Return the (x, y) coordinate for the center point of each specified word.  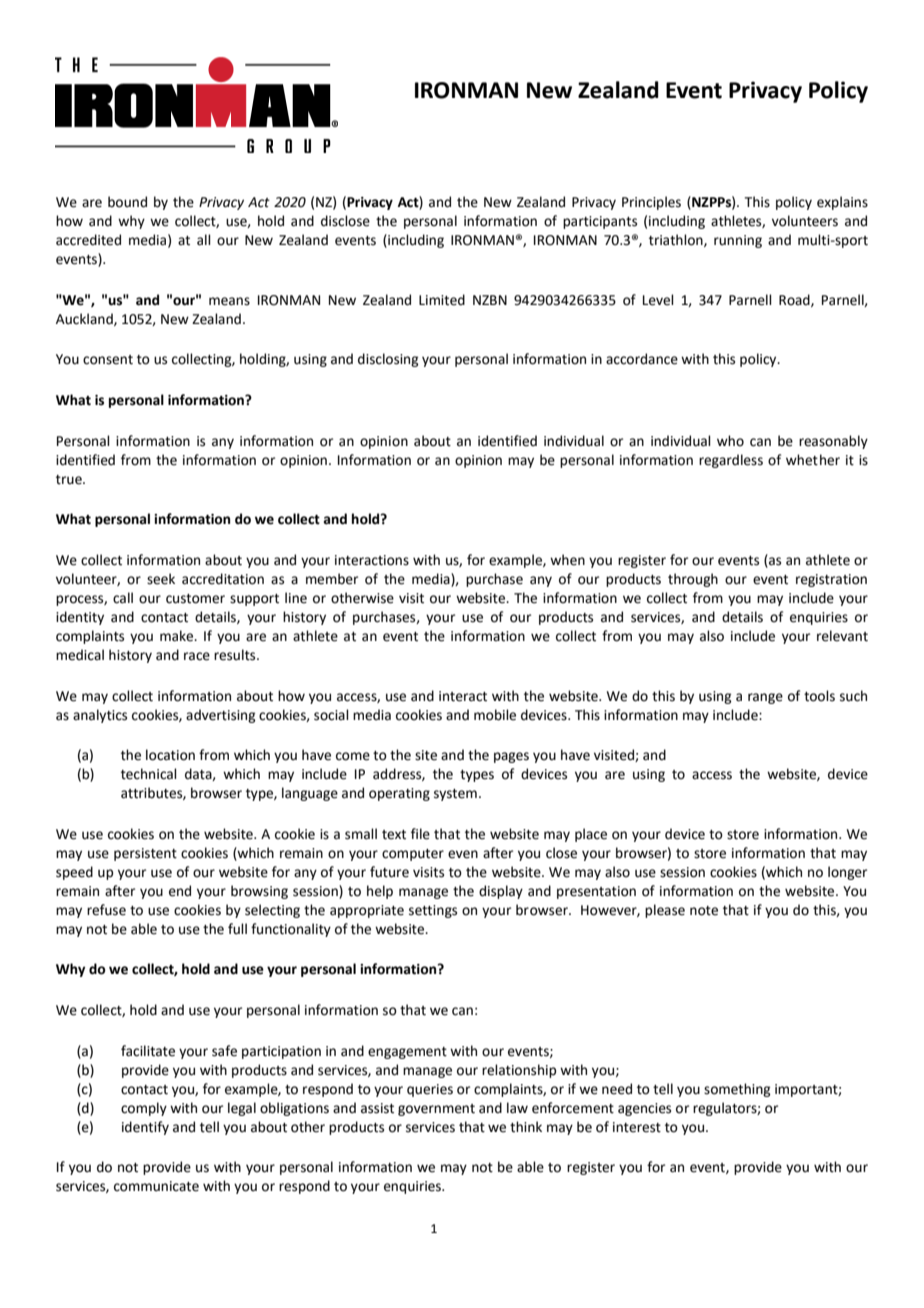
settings (433, 911)
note (704, 911)
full (237, 928)
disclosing (388, 360)
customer (195, 599)
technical (149, 774)
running (738, 241)
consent (108, 360)
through (693, 580)
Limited (442, 300)
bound (127, 202)
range (765, 698)
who (730, 441)
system (455, 795)
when (567, 560)
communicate (156, 1186)
